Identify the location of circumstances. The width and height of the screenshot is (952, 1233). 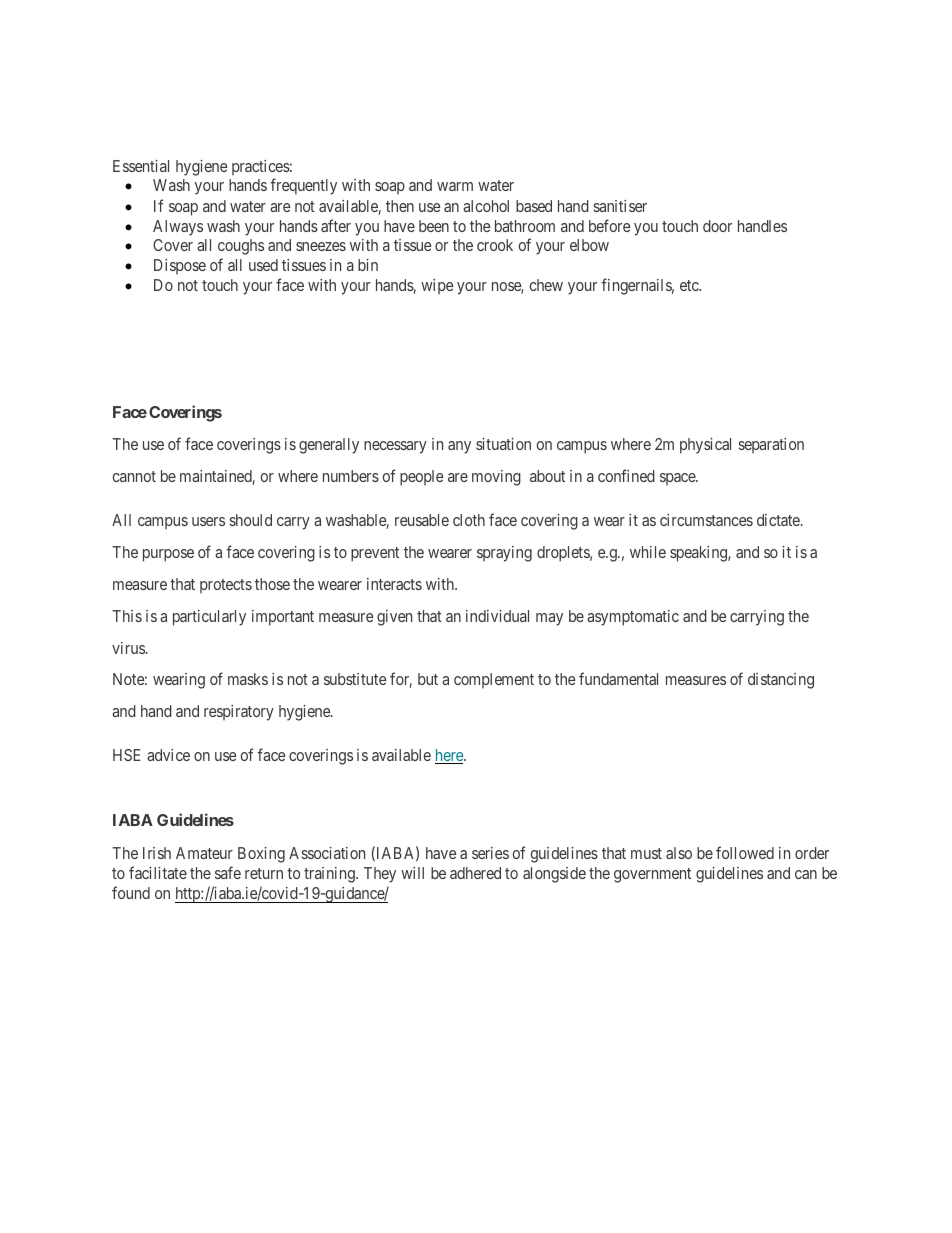
(706, 520).
